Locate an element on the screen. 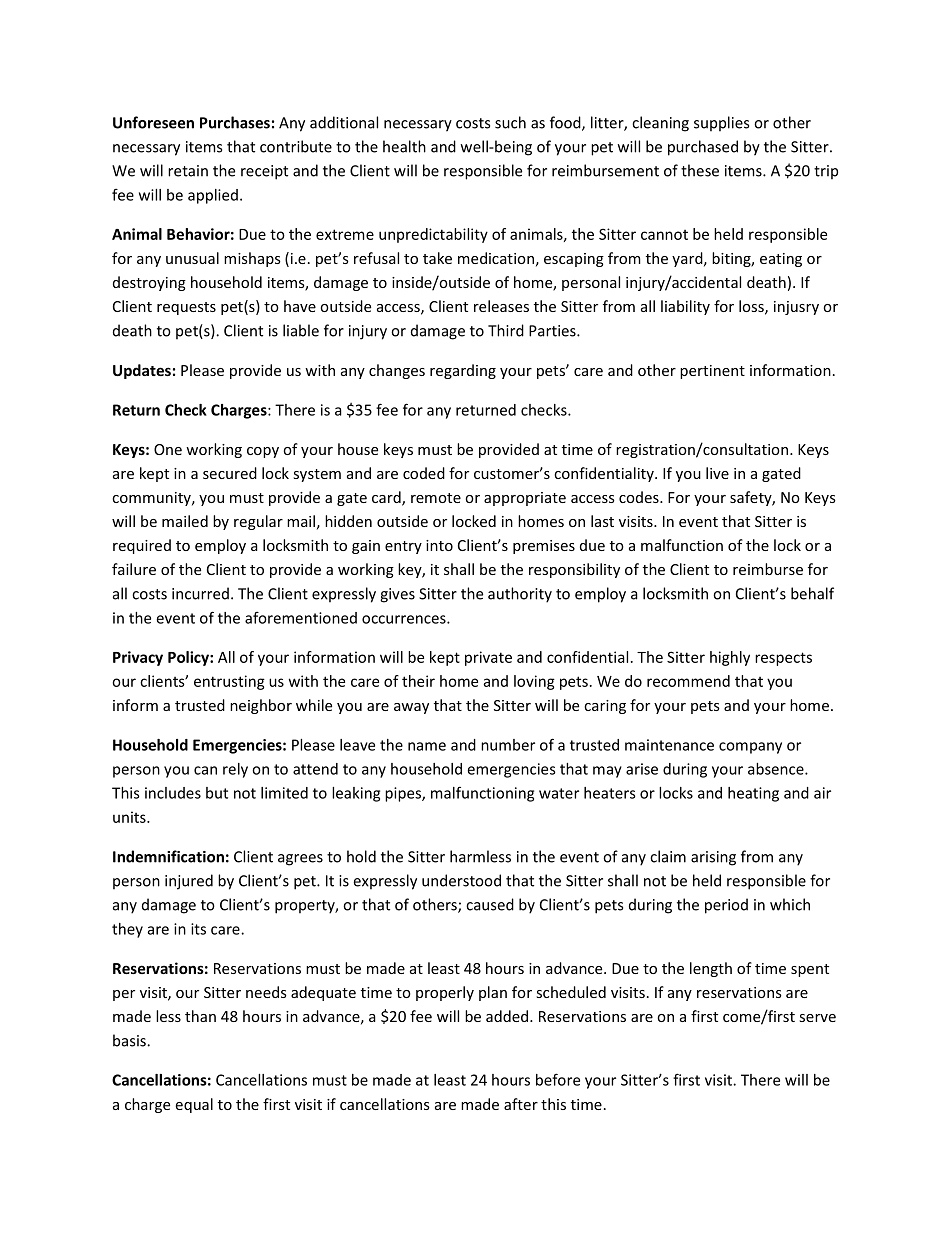 This screenshot has width=952, height=1233. rely is located at coordinates (235, 770).
